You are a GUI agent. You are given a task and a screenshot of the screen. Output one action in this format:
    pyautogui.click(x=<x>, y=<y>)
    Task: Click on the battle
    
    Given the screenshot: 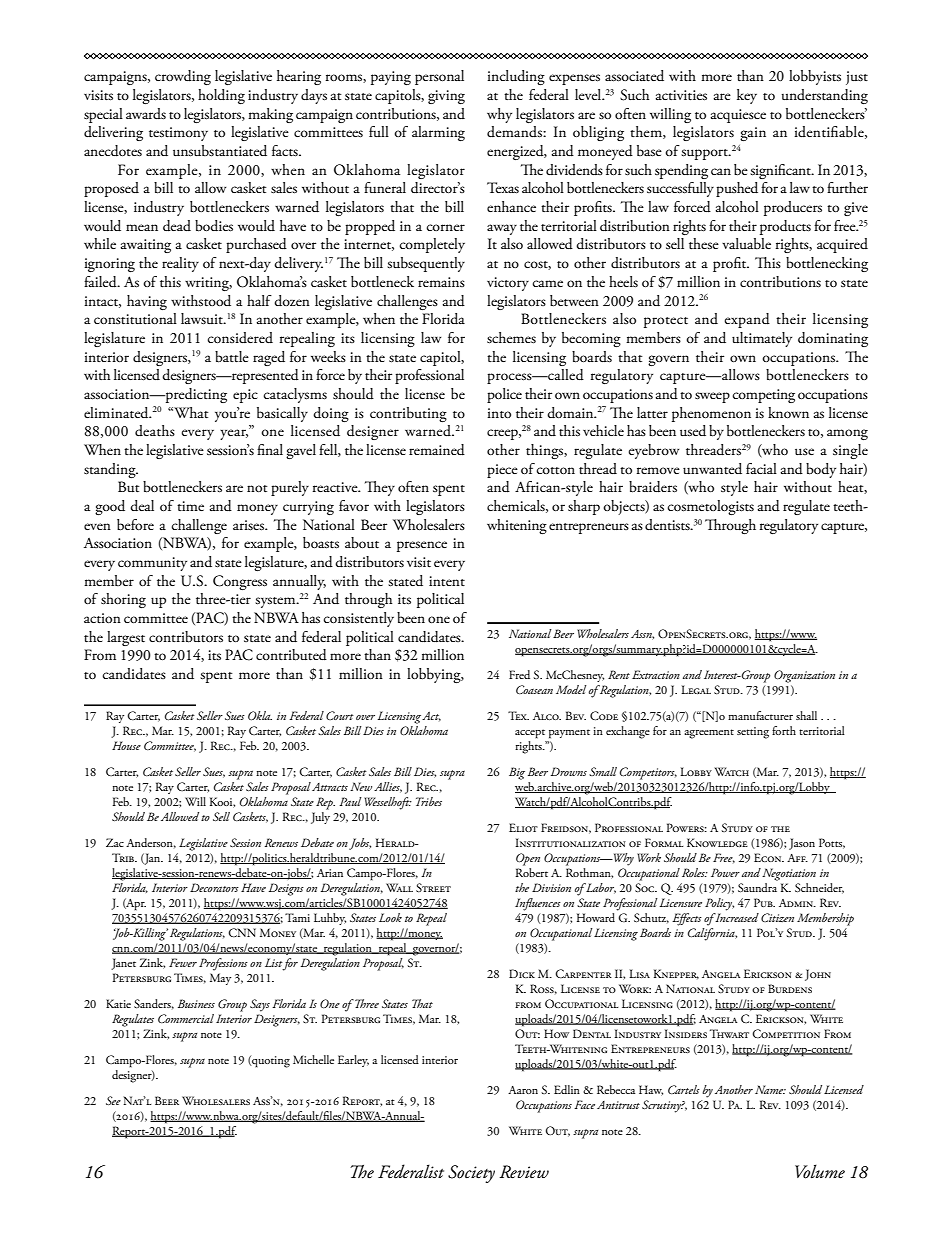 What is the action you would take?
    pyautogui.click(x=232, y=357)
